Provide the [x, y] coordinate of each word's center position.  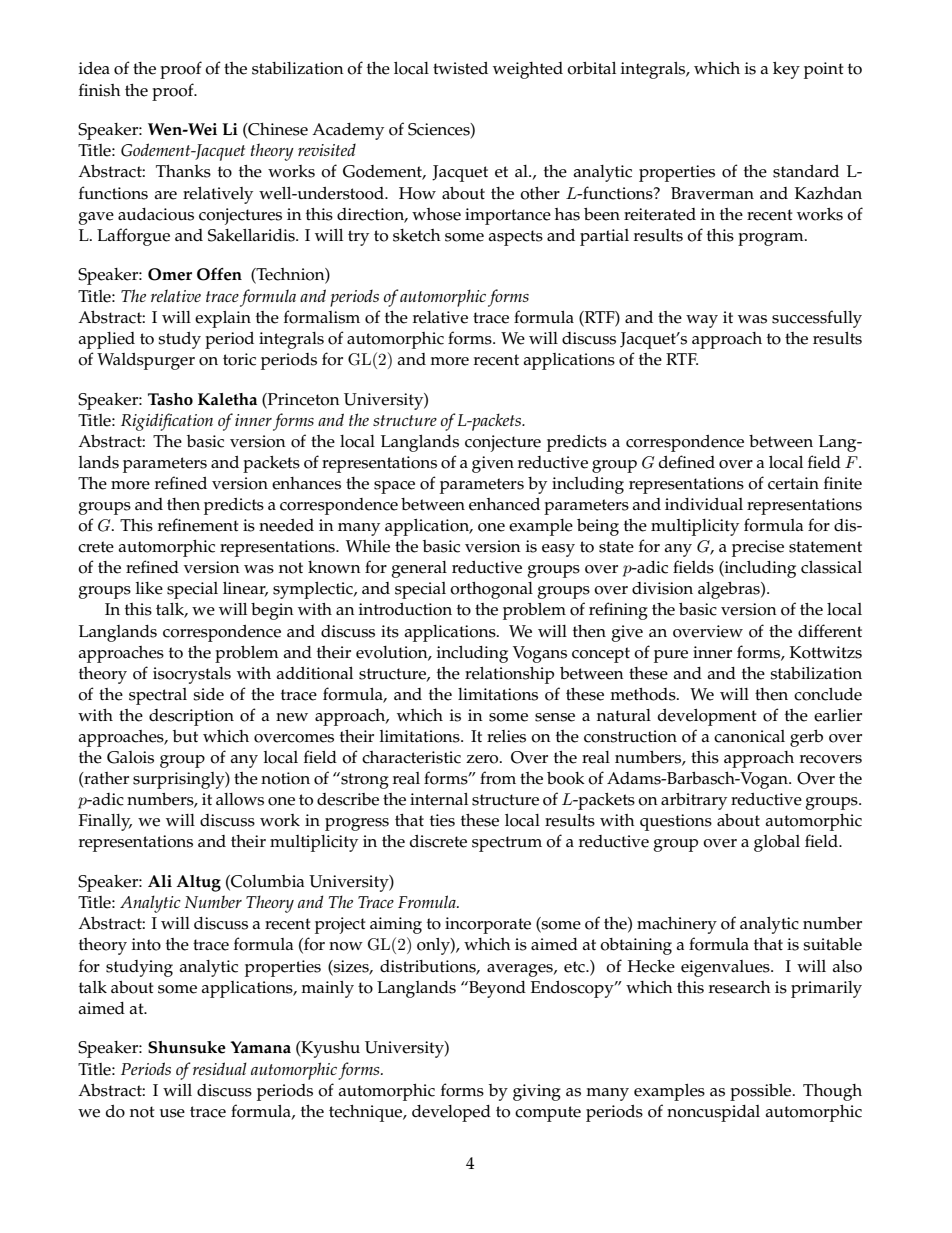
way [702, 321]
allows [240, 799]
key [786, 70]
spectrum [507, 844]
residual [220, 1068]
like [149, 588]
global [777, 843]
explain [223, 319]
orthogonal [491, 590]
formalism [322, 317]
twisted [460, 68]
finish [100, 90]
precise [758, 548]
